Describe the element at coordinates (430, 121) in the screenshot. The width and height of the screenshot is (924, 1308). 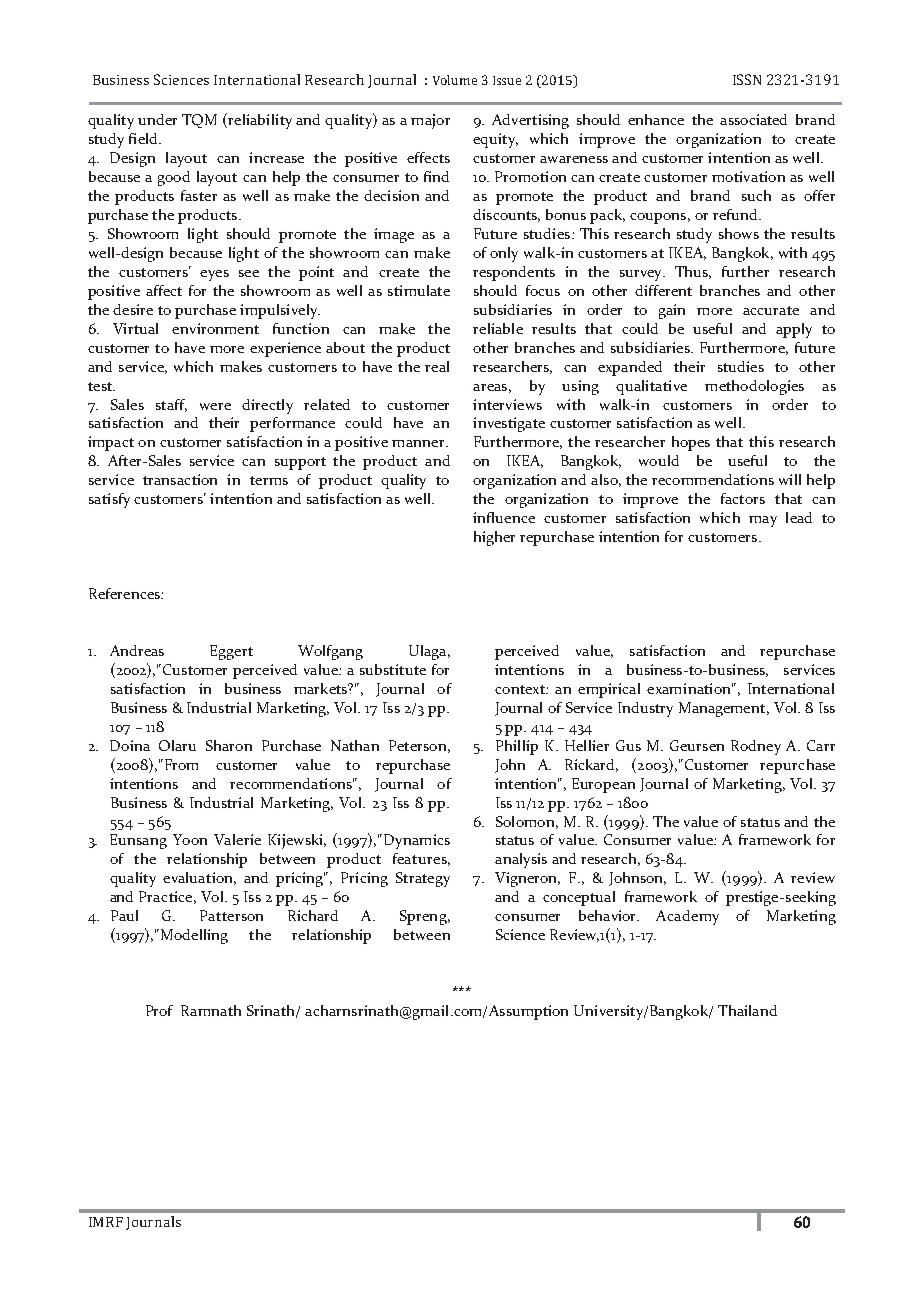
I see `major` at that location.
